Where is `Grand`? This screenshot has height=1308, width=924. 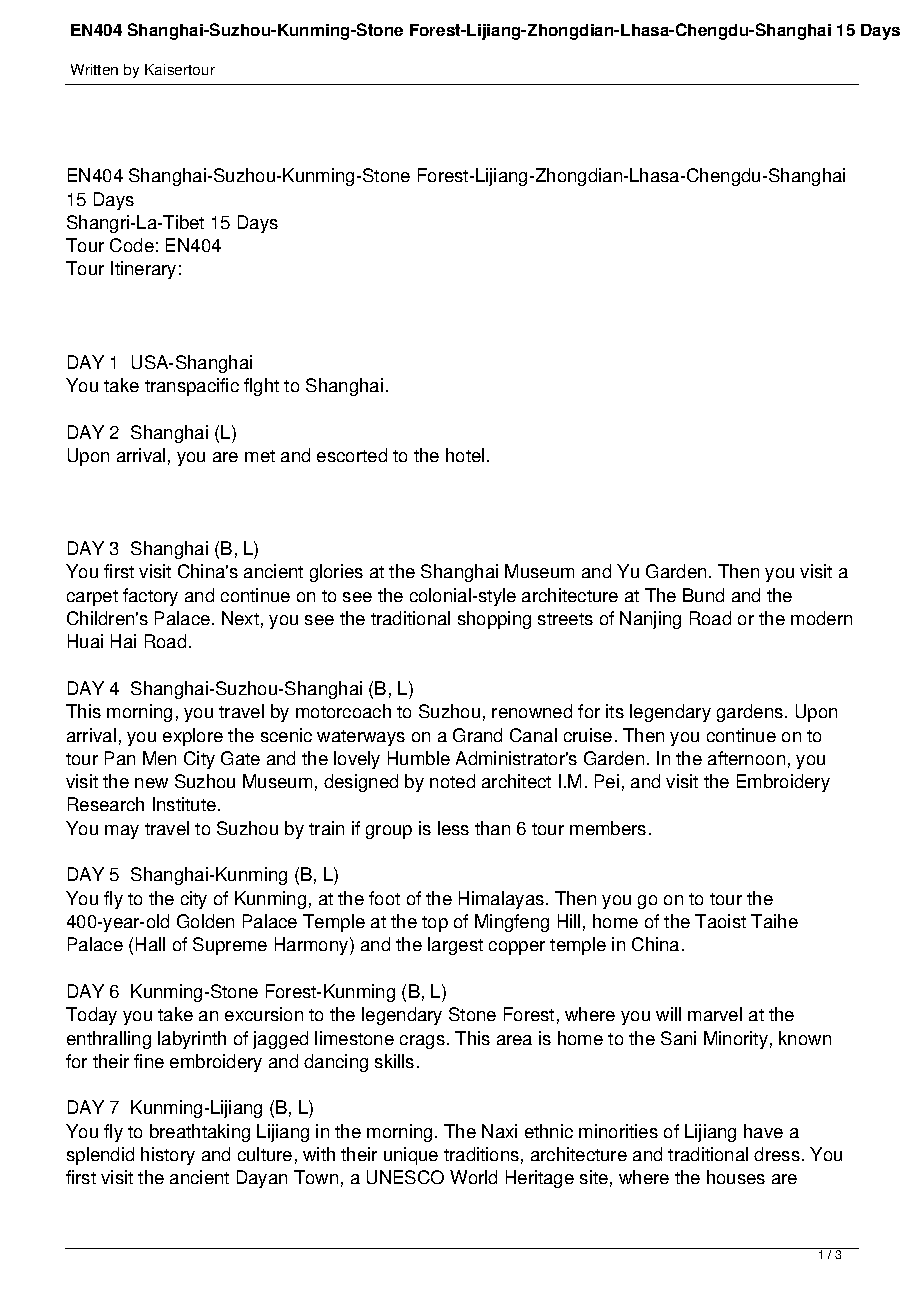 Grand is located at coordinates (477, 735).
